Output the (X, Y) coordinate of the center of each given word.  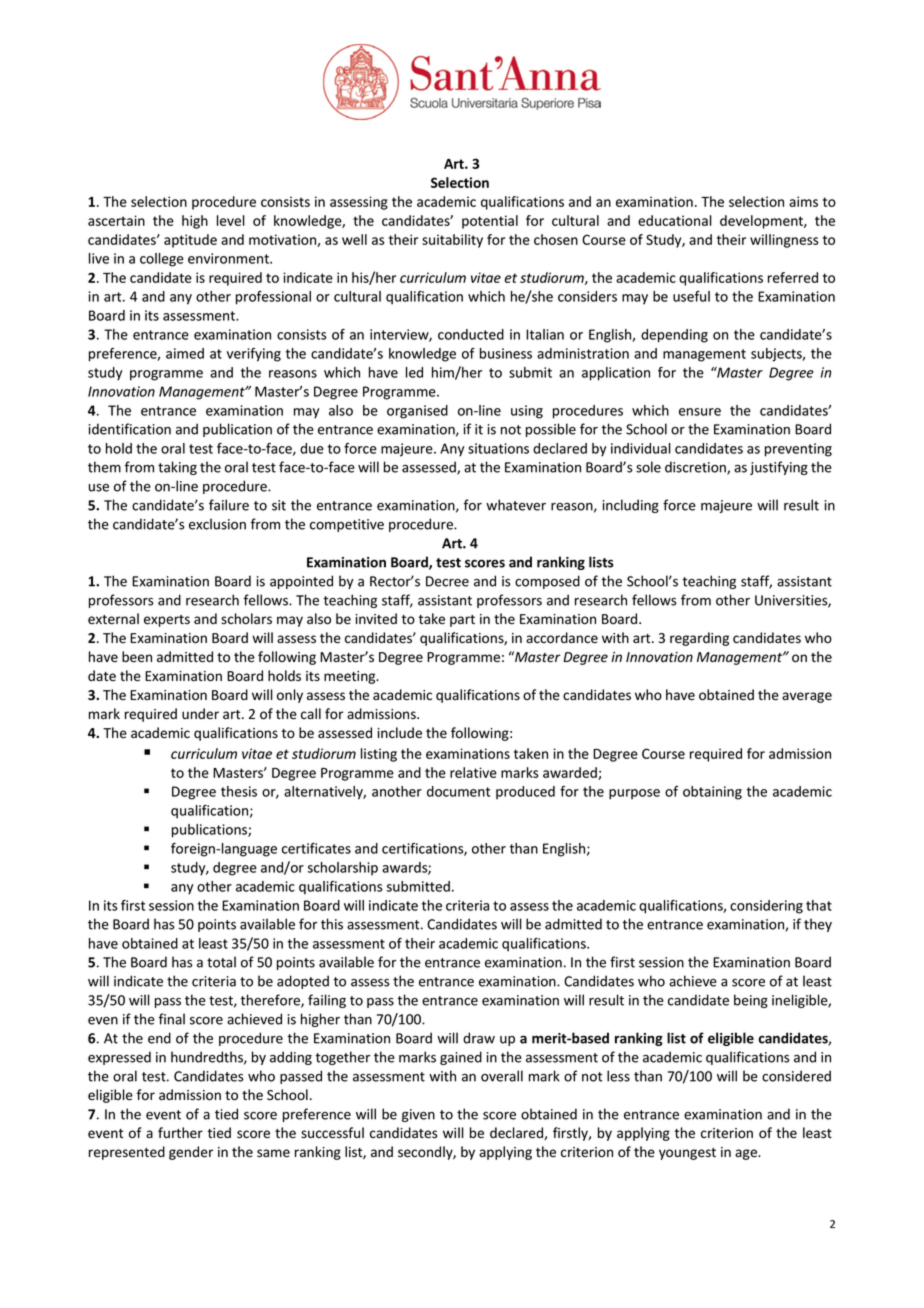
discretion (696, 468)
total (221, 962)
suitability (452, 241)
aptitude (190, 241)
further (180, 1133)
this (332, 924)
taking (177, 468)
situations (498, 448)
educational (675, 220)
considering (766, 907)
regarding (699, 639)
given (418, 1115)
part (462, 621)
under (200, 714)
